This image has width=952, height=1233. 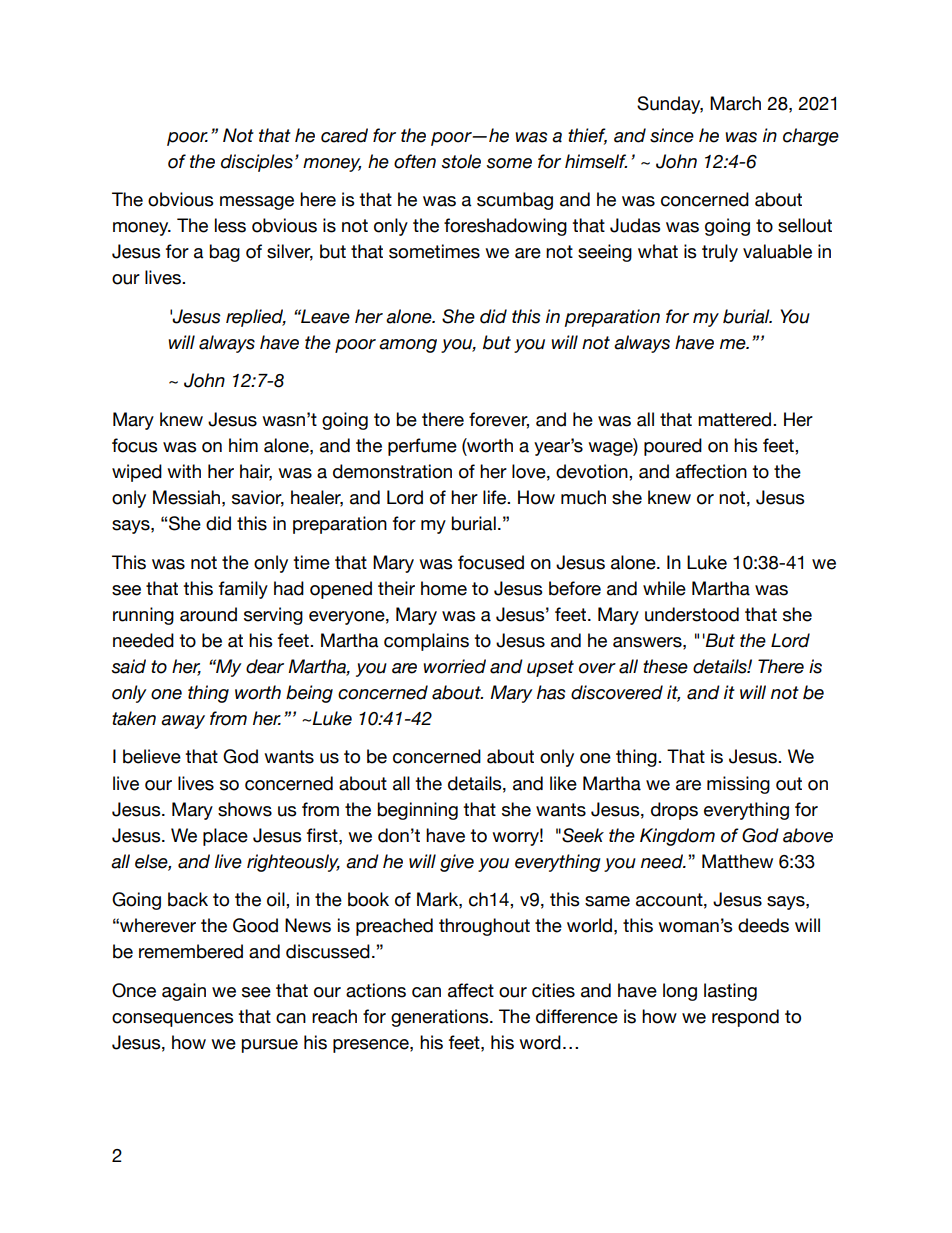 What do you see at coordinates (257, 163) in the image?
I see `disciples` at bounding box center [257, 163].
